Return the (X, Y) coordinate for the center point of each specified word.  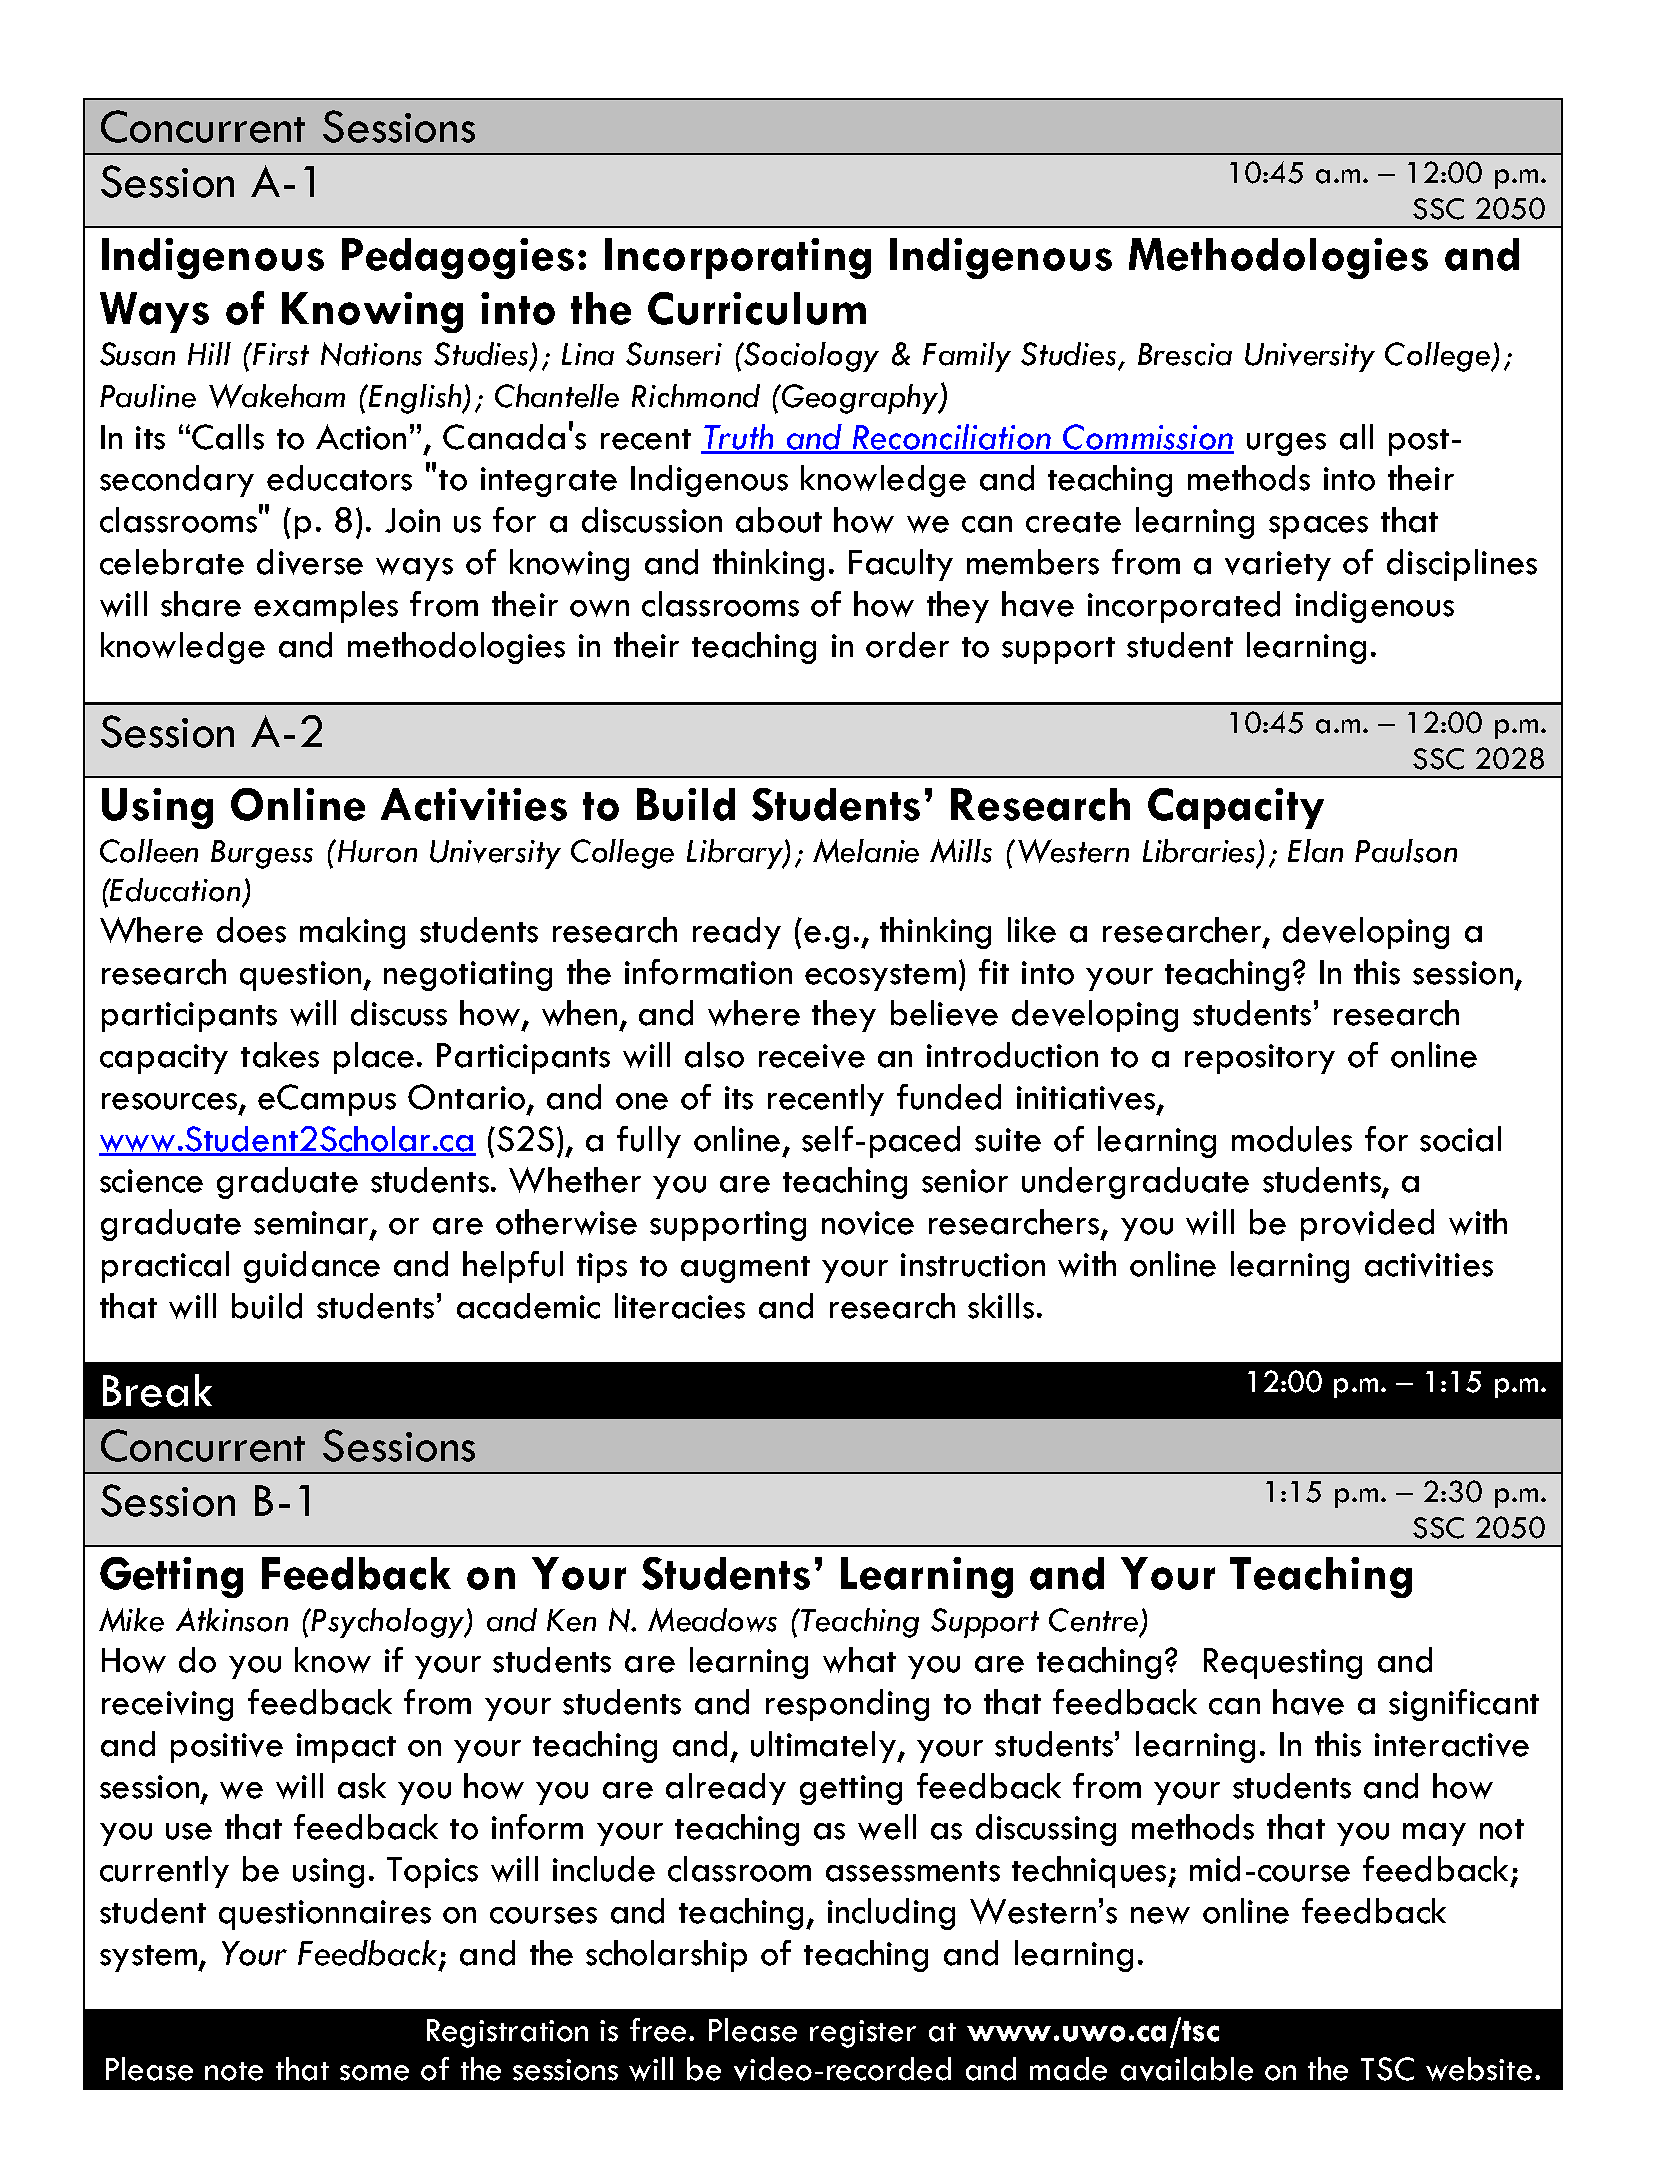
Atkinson (232, 1620)
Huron (376, 851)
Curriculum (757, 308)
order (907, 645)
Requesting (1283, 1663)
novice (868, 1223)
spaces (1318, 527)
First (281, 354)
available (1187, 2069)
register (863, 2034)
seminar (312, 1224)
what (859, 1660)
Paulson (1406, 851)
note (234, 2071)
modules (1292, 1139)
